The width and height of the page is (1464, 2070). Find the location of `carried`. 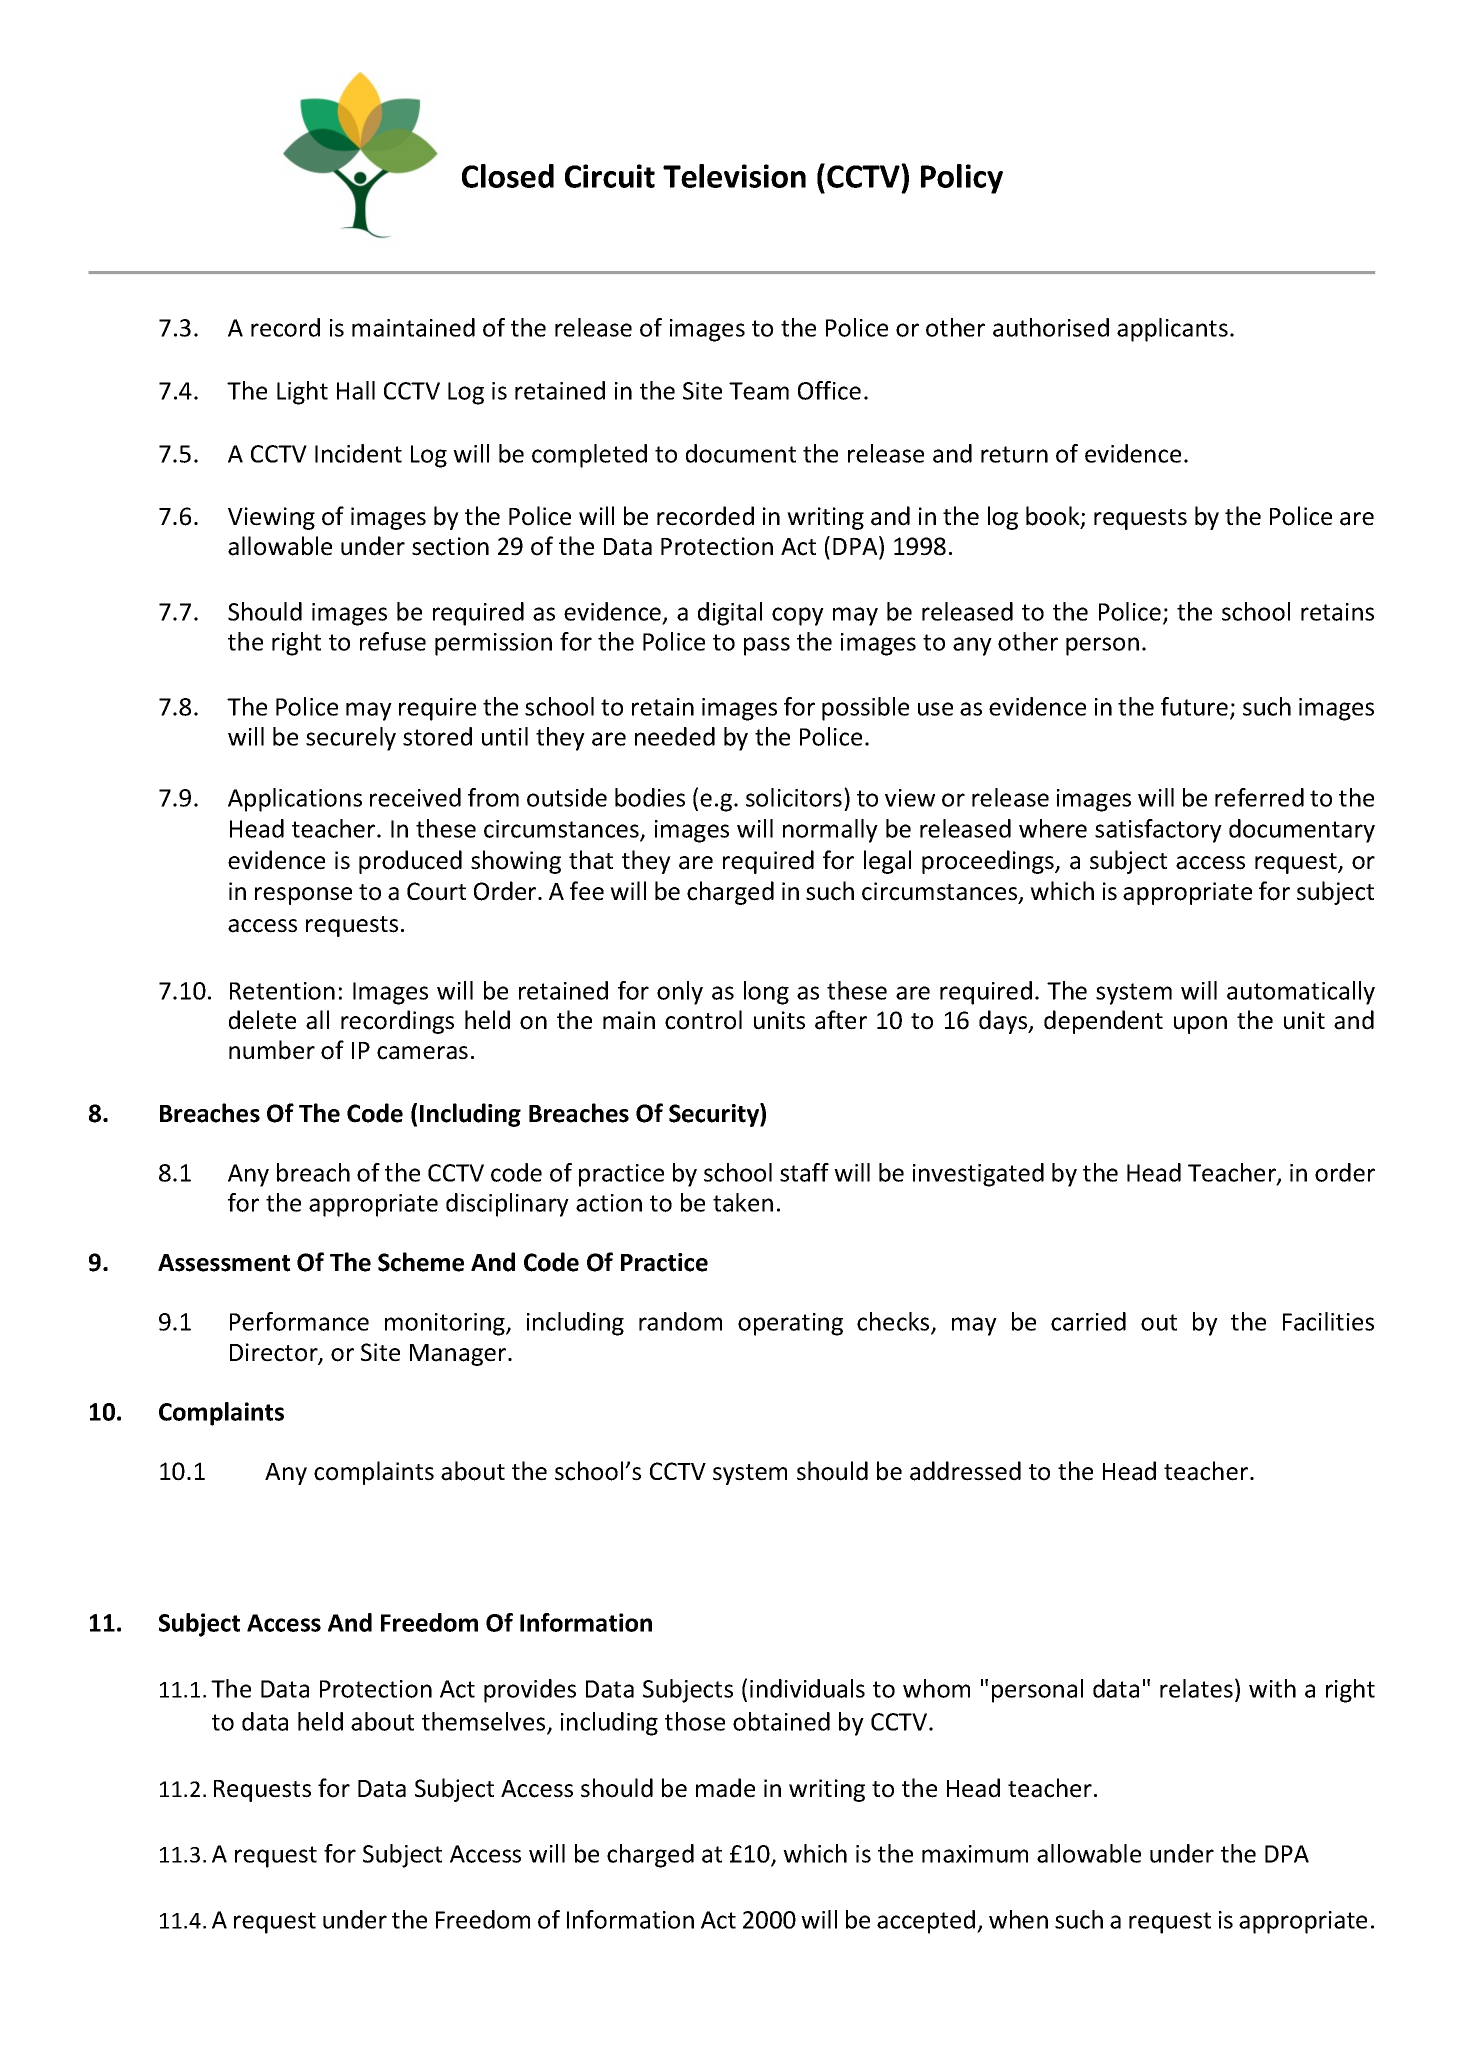

carried is located at coordinates (1088, 1321).
